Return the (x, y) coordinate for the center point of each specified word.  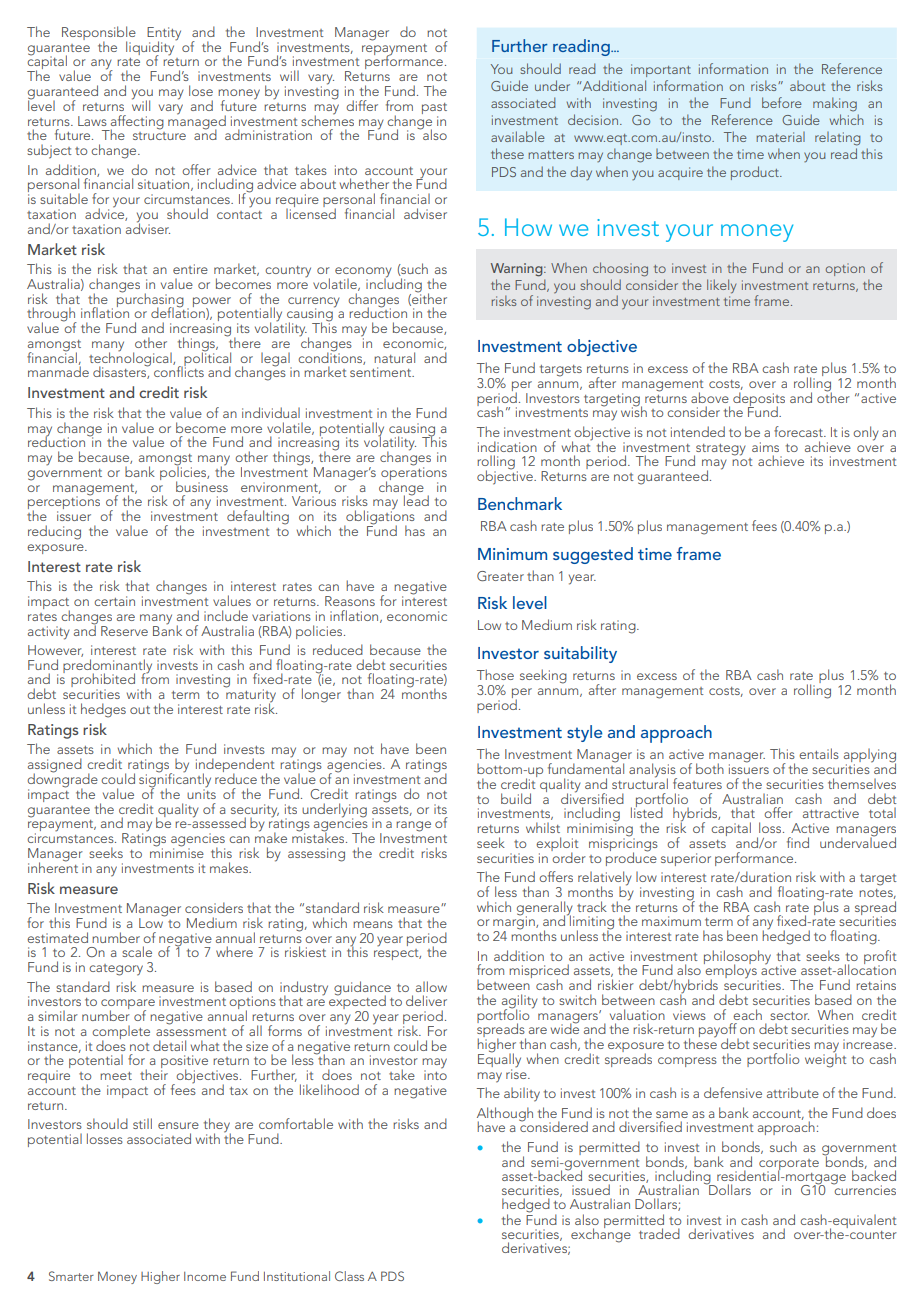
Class (349, 1276)
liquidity (151, 48)
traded (659, 1233)
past (434, 108)
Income (205, 1276)
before (782, 102)
